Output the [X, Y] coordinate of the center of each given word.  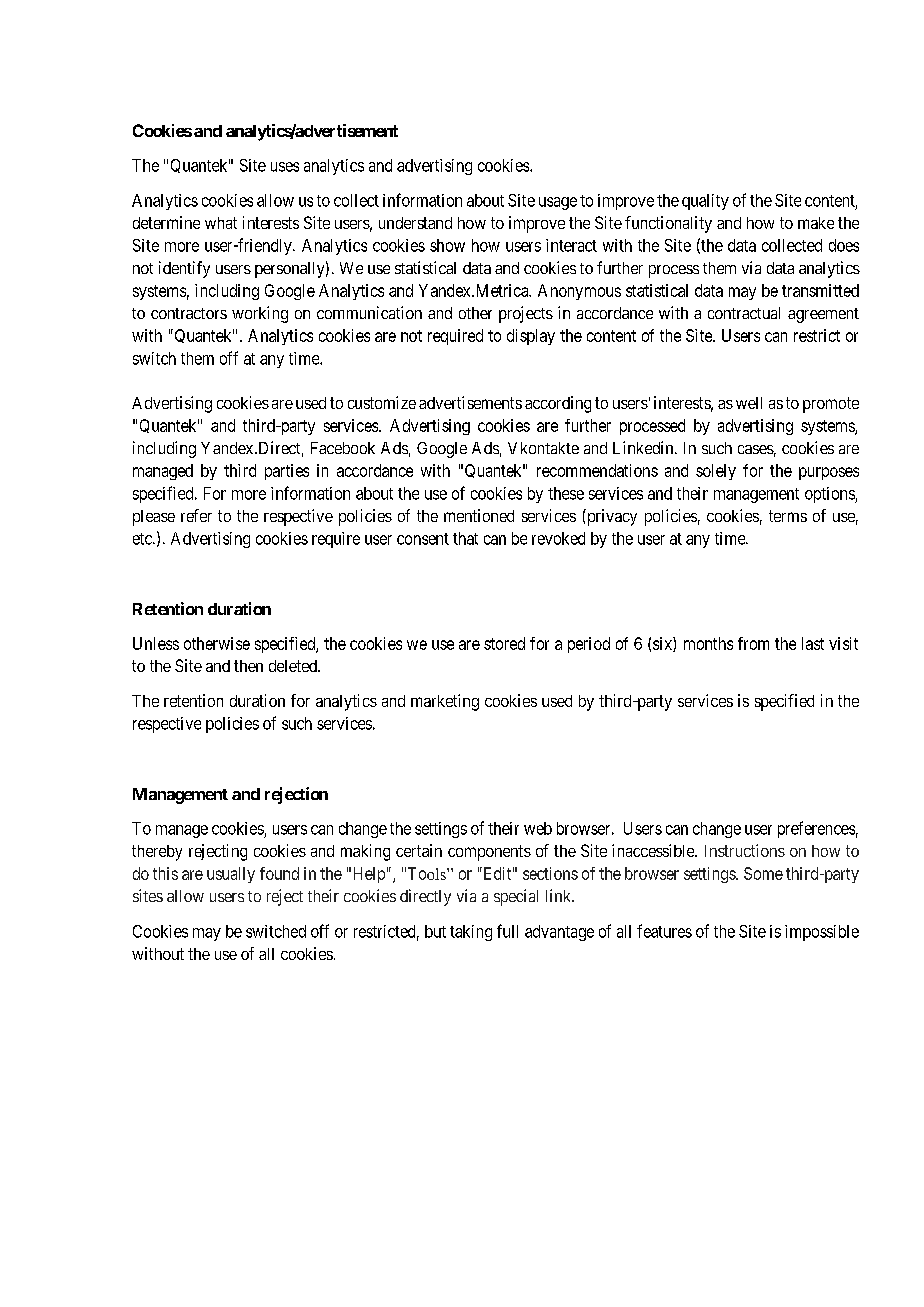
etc [143, 539]
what [221, 223]
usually [231, 875]
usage [558, 203]
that [465, 538]
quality [705, 202]
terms [788, 516]
